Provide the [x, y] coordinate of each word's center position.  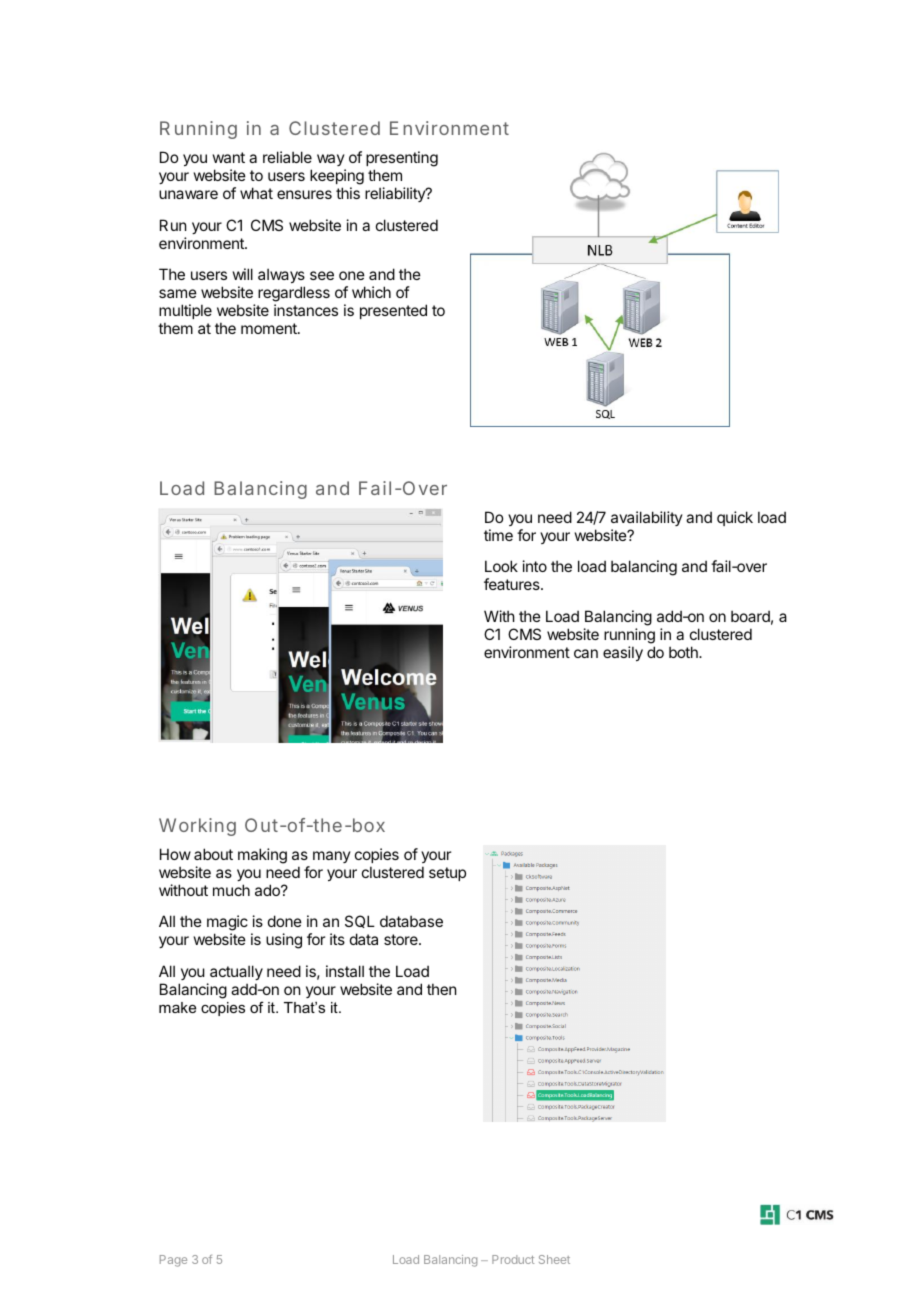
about [213, 854]
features [513, 584]
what [256, 193]
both [684, 652]
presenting [402, 160]
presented [393, 311]
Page [173, 1261]
